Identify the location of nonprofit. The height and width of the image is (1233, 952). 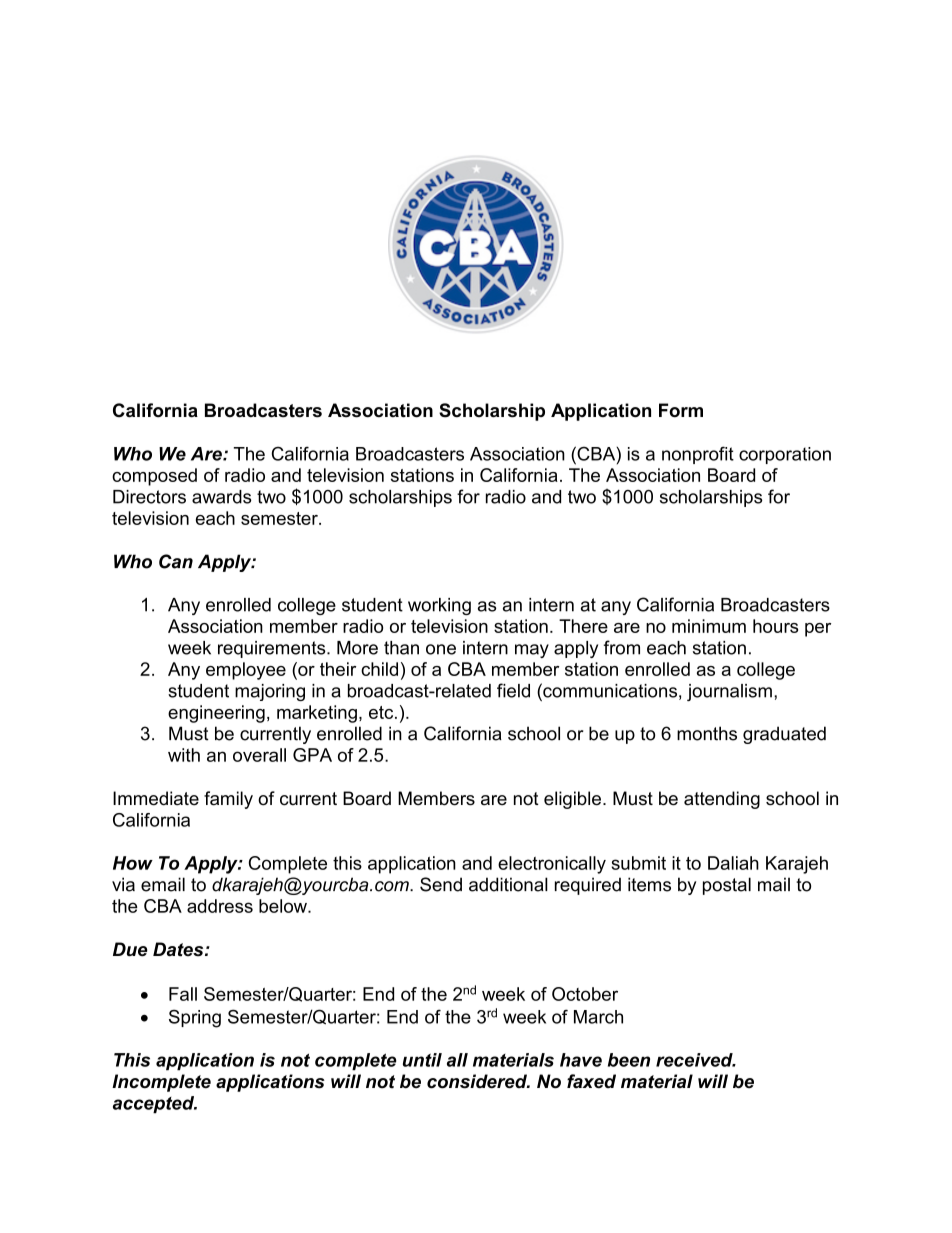
(698, 455).
